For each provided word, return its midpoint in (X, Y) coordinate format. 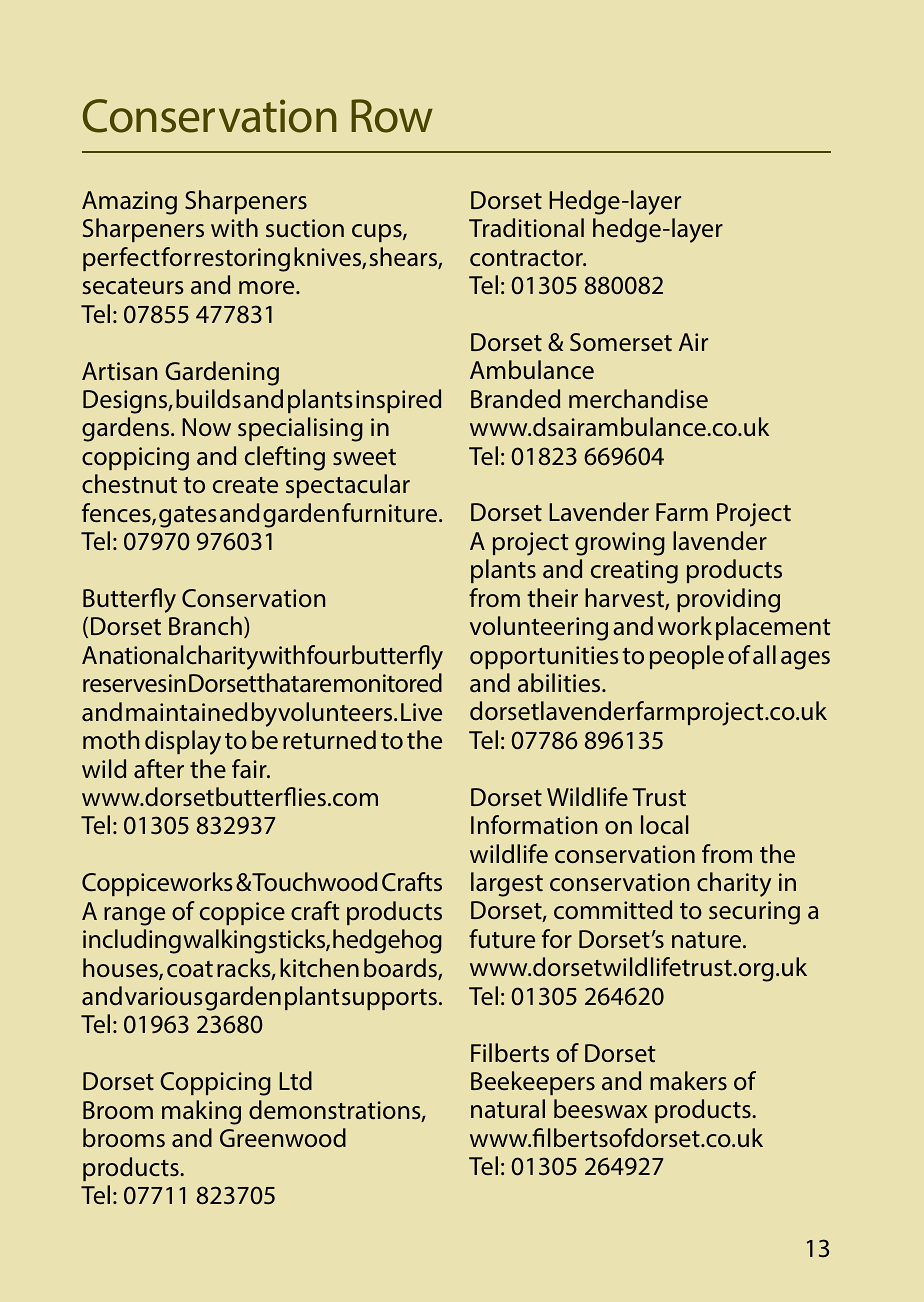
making (201, 1112)
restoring (242, 260)
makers (688, 1081)
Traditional (526, 228)
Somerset (621, 342)
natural (508, 1109)
